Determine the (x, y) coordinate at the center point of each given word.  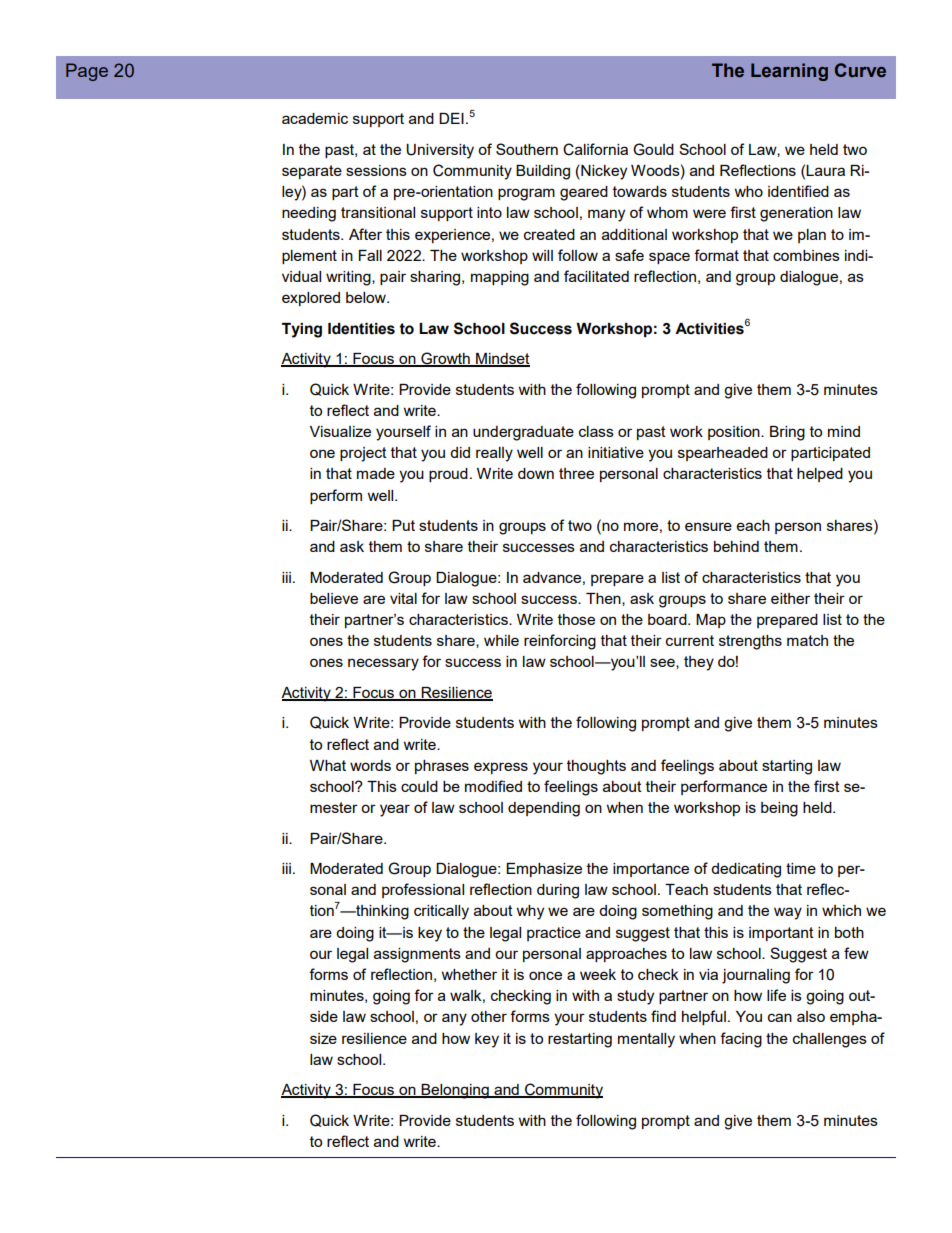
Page (87, 72)
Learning (789, 72)
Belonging (455, 1091)
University (440, 151)
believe (334, 598)
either (790, 598)
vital (403, 598)
